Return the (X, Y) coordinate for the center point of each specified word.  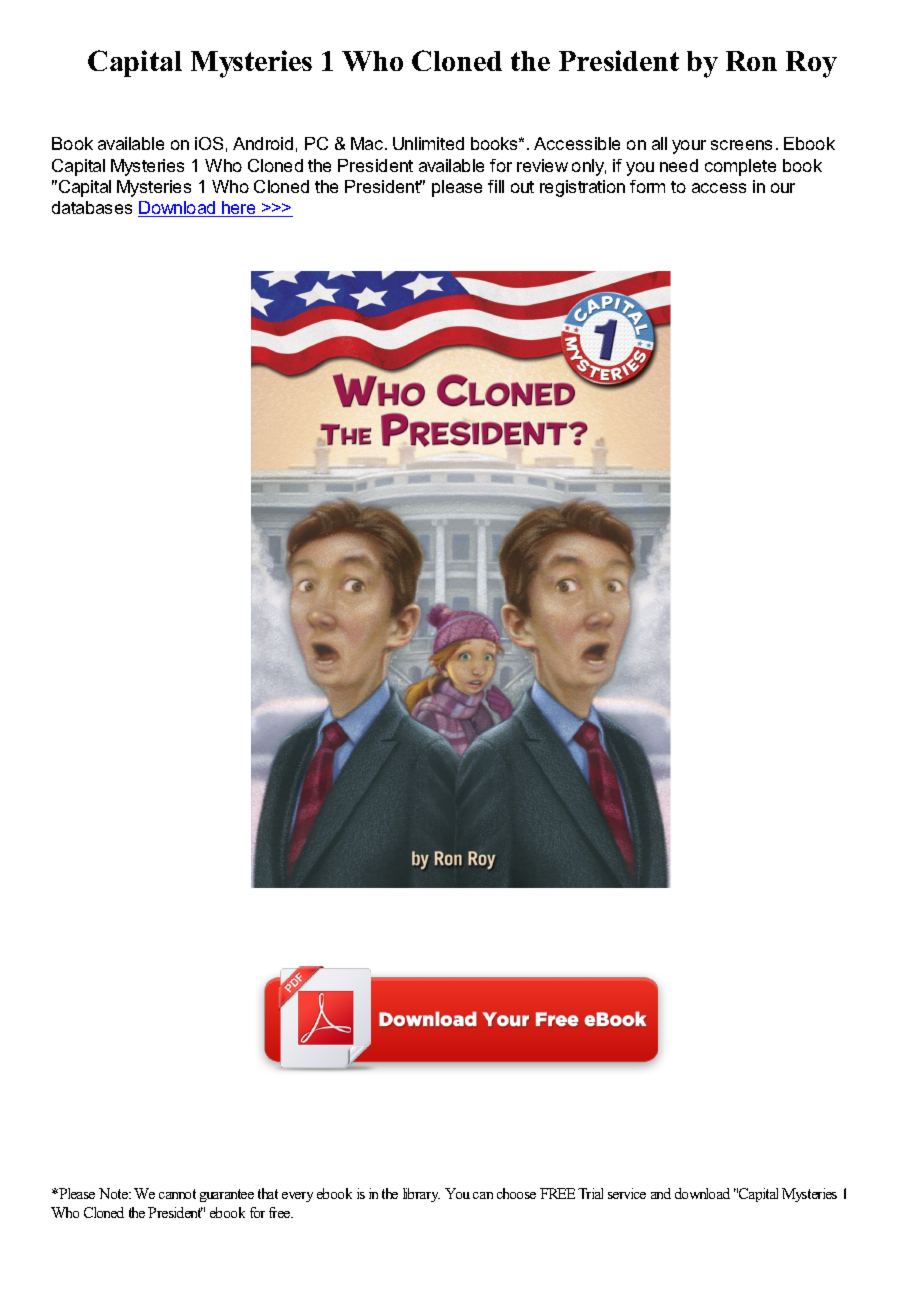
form (647, 186)
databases (92, 207)
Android (263, 143)
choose (516, 1193)
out (522, 187)
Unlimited (428, 143)
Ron (751, 61)
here (239, 209)
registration (582, 188)
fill (496, 186)
